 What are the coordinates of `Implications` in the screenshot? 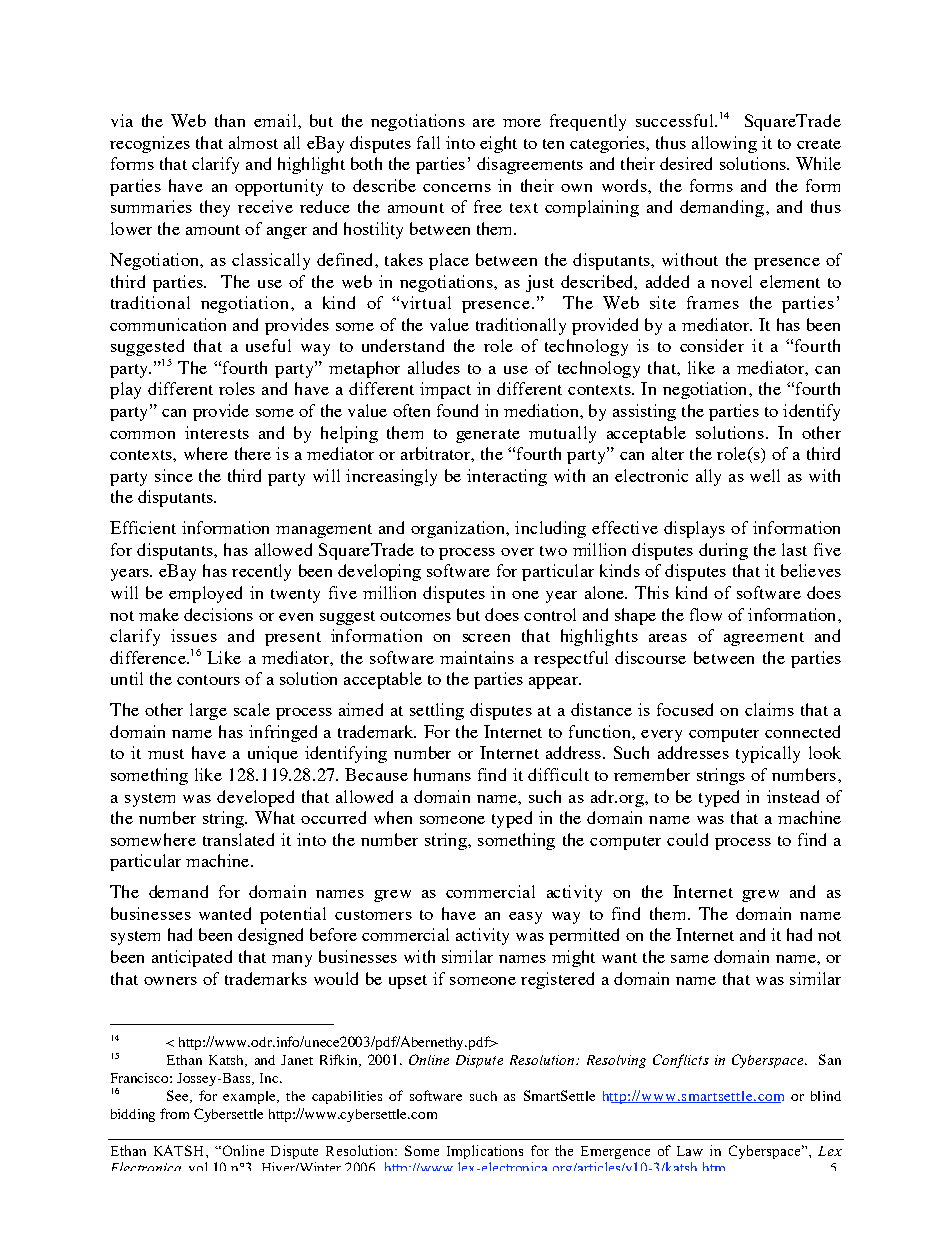 It's located at (485, 1152).
